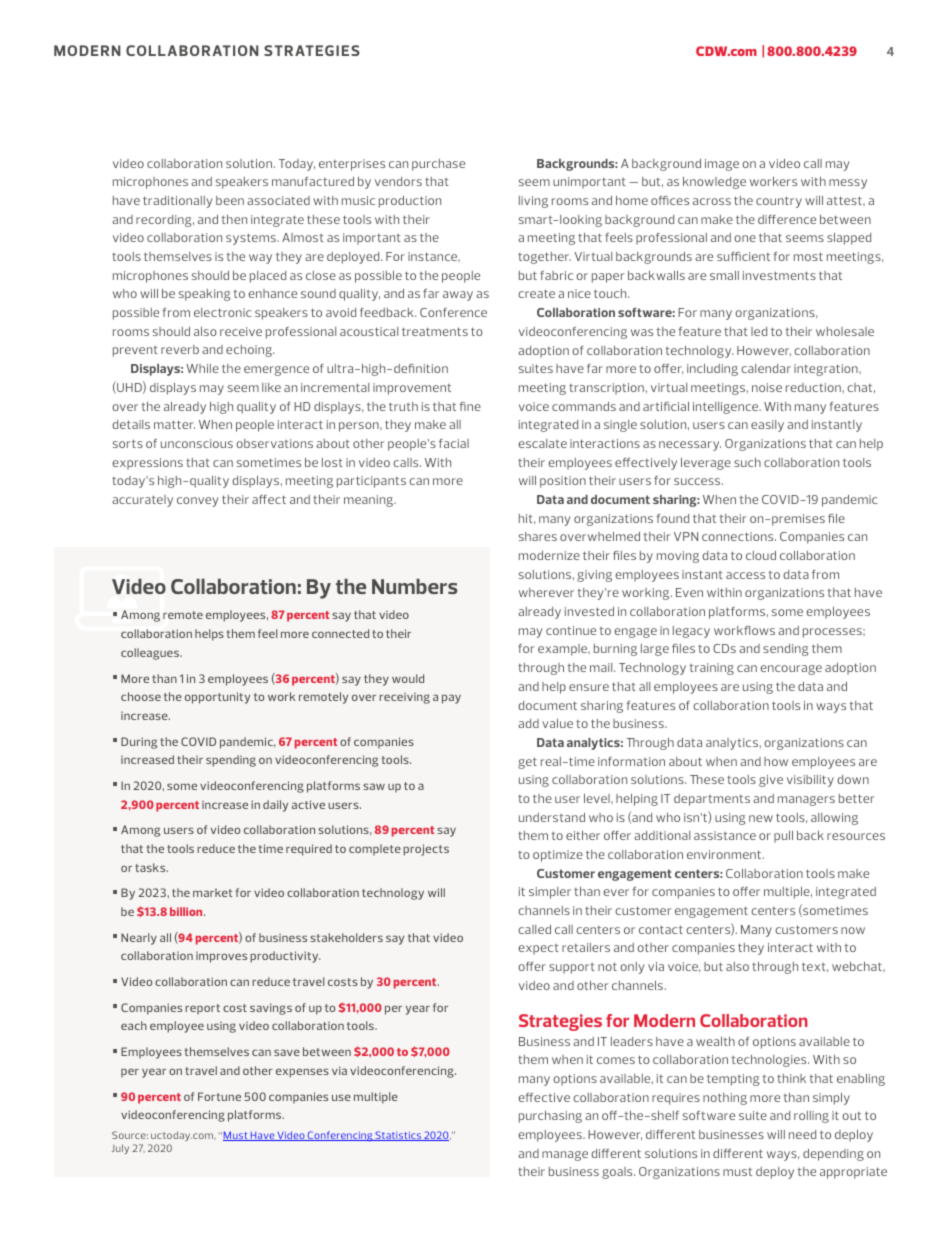 This screenshot has width=952, height=1233. Describe the element at coordinates (217, 698) in the screenshot. I see `opportunity` at that location.
